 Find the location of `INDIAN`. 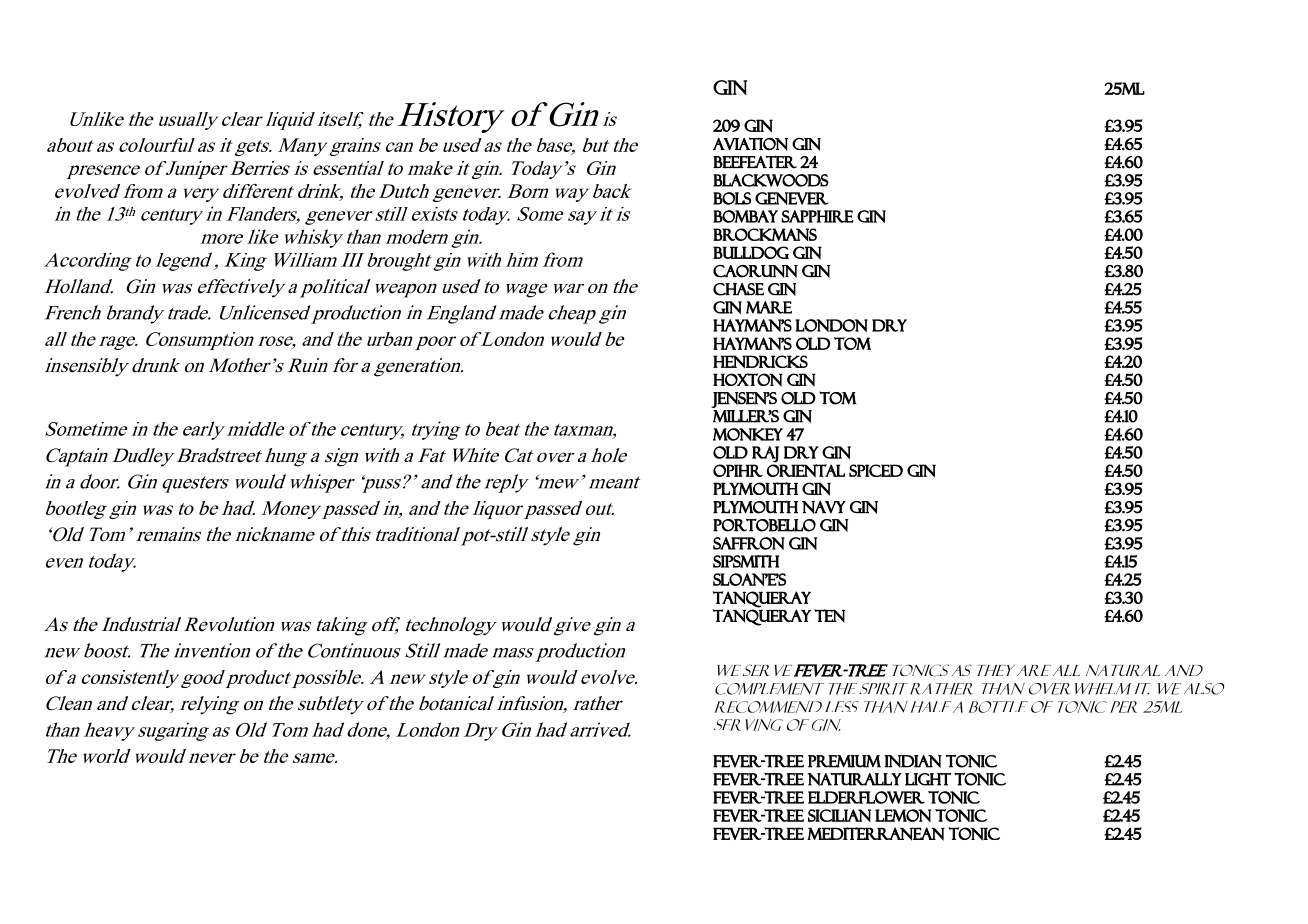

INDIAN is located at coordinates (913, 761).
